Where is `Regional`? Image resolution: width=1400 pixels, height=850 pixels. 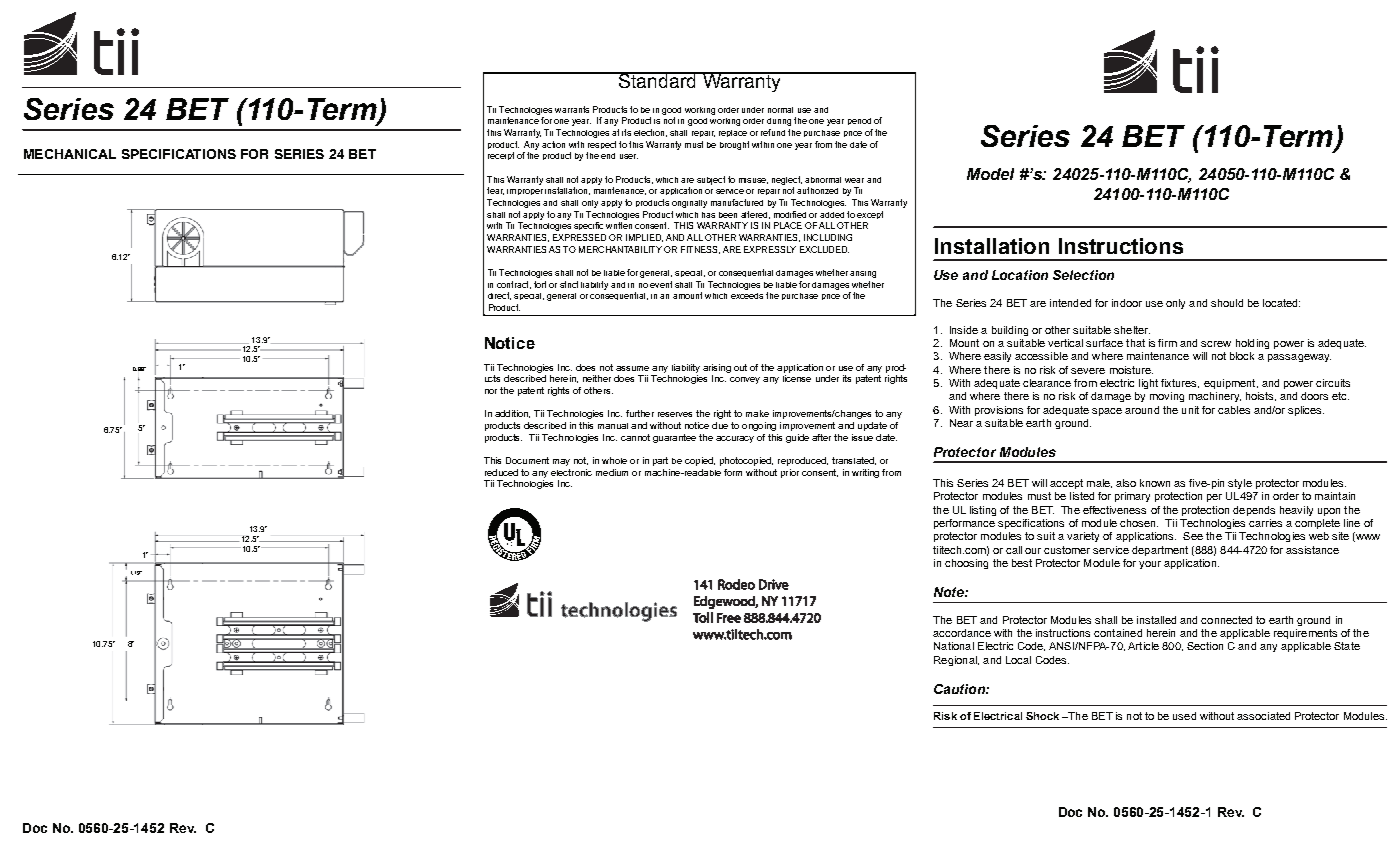
Regional is located at coordinates (956, 661).
